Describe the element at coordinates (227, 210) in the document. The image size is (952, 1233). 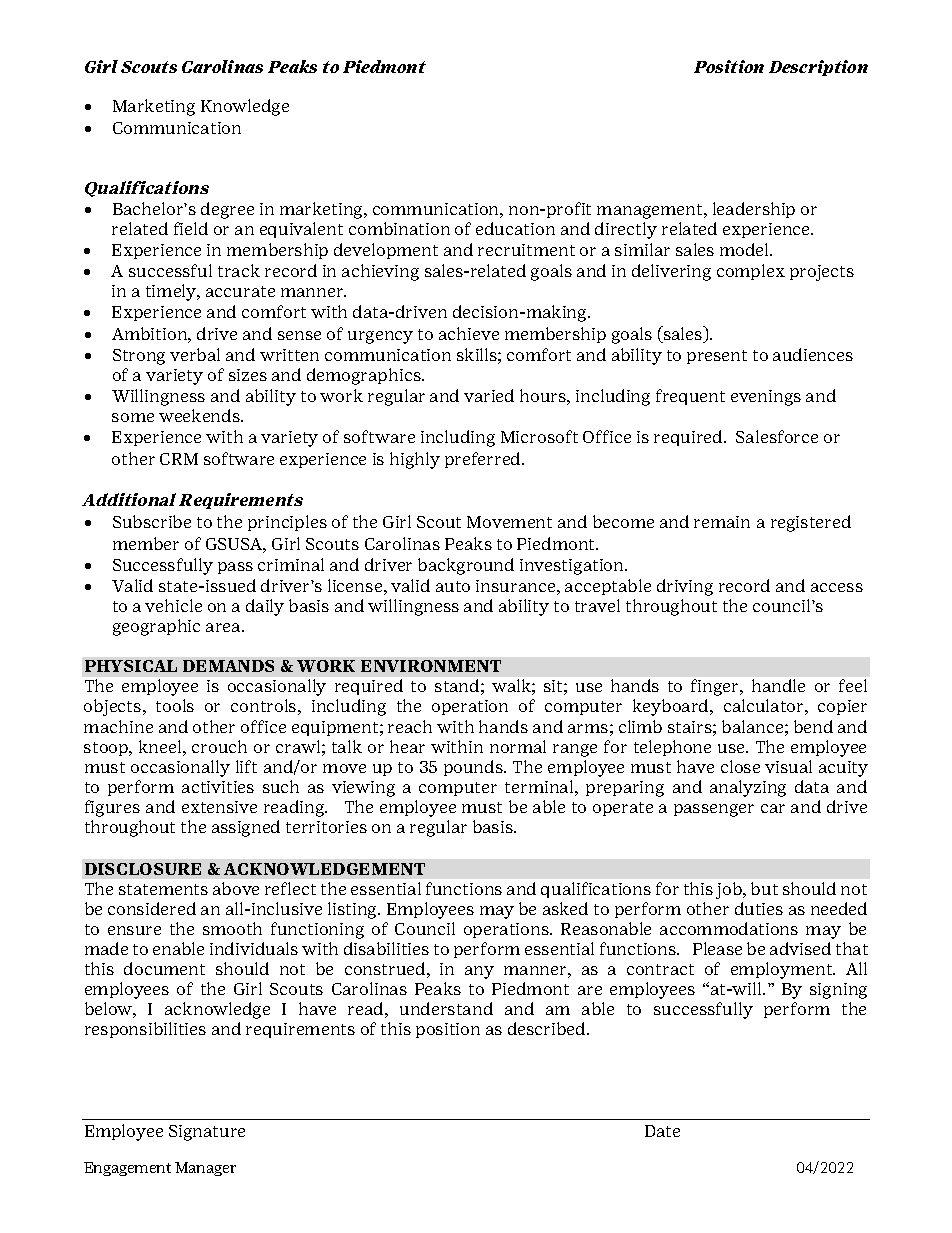
I see `degree` at that location.
